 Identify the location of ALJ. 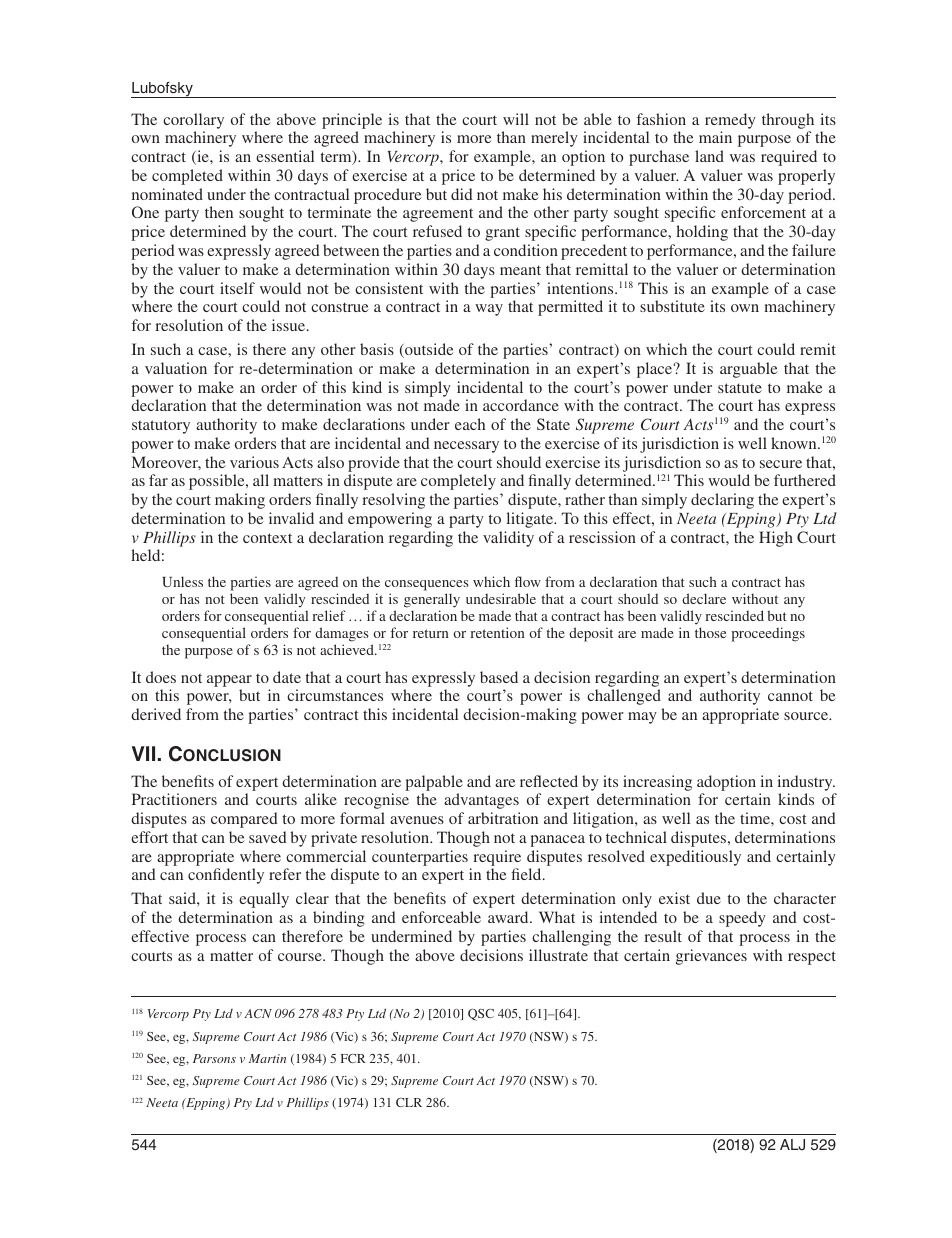
(792, 1144).
